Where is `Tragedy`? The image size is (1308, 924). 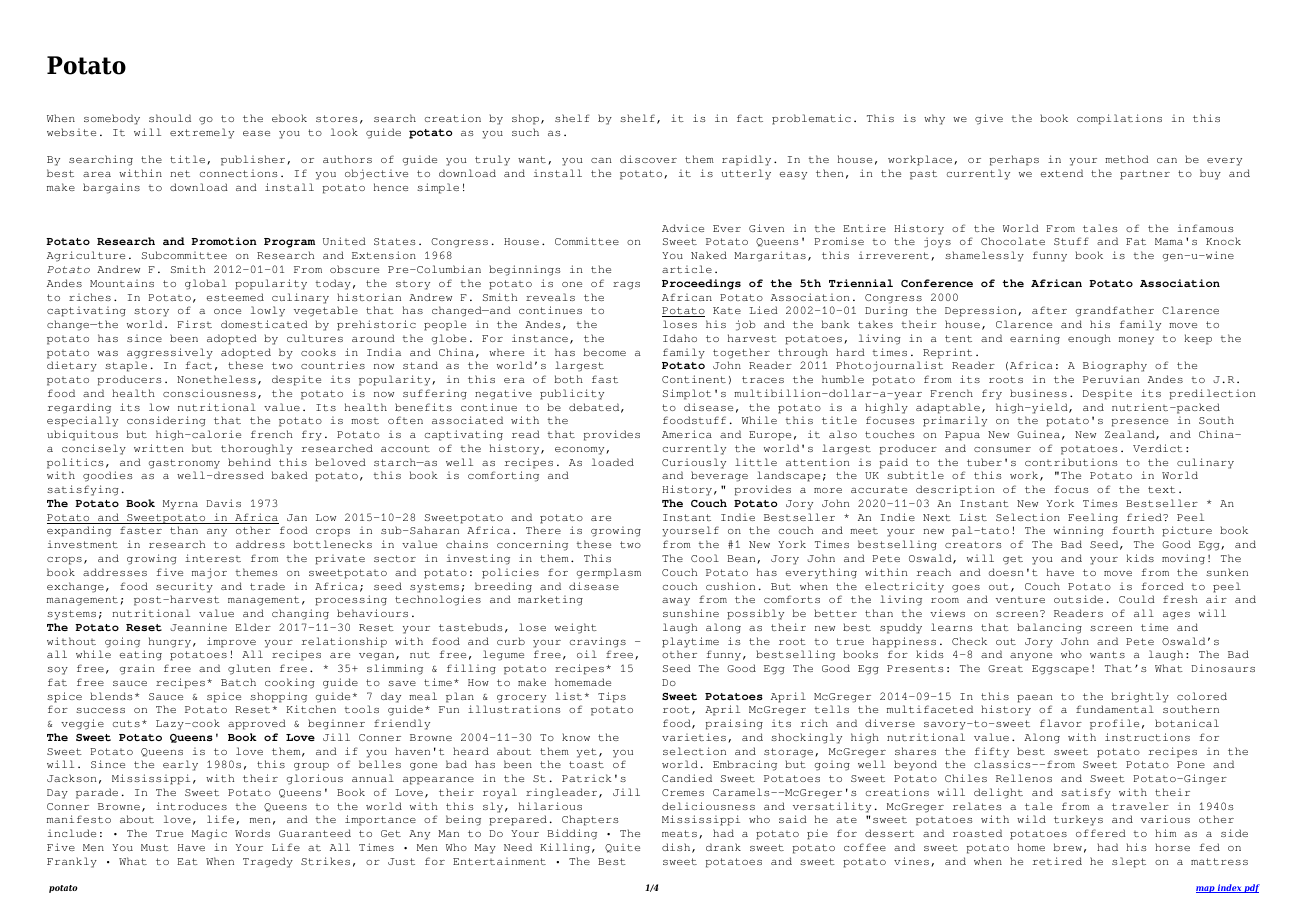
Tragedy is located at coordinates (268, 862).
